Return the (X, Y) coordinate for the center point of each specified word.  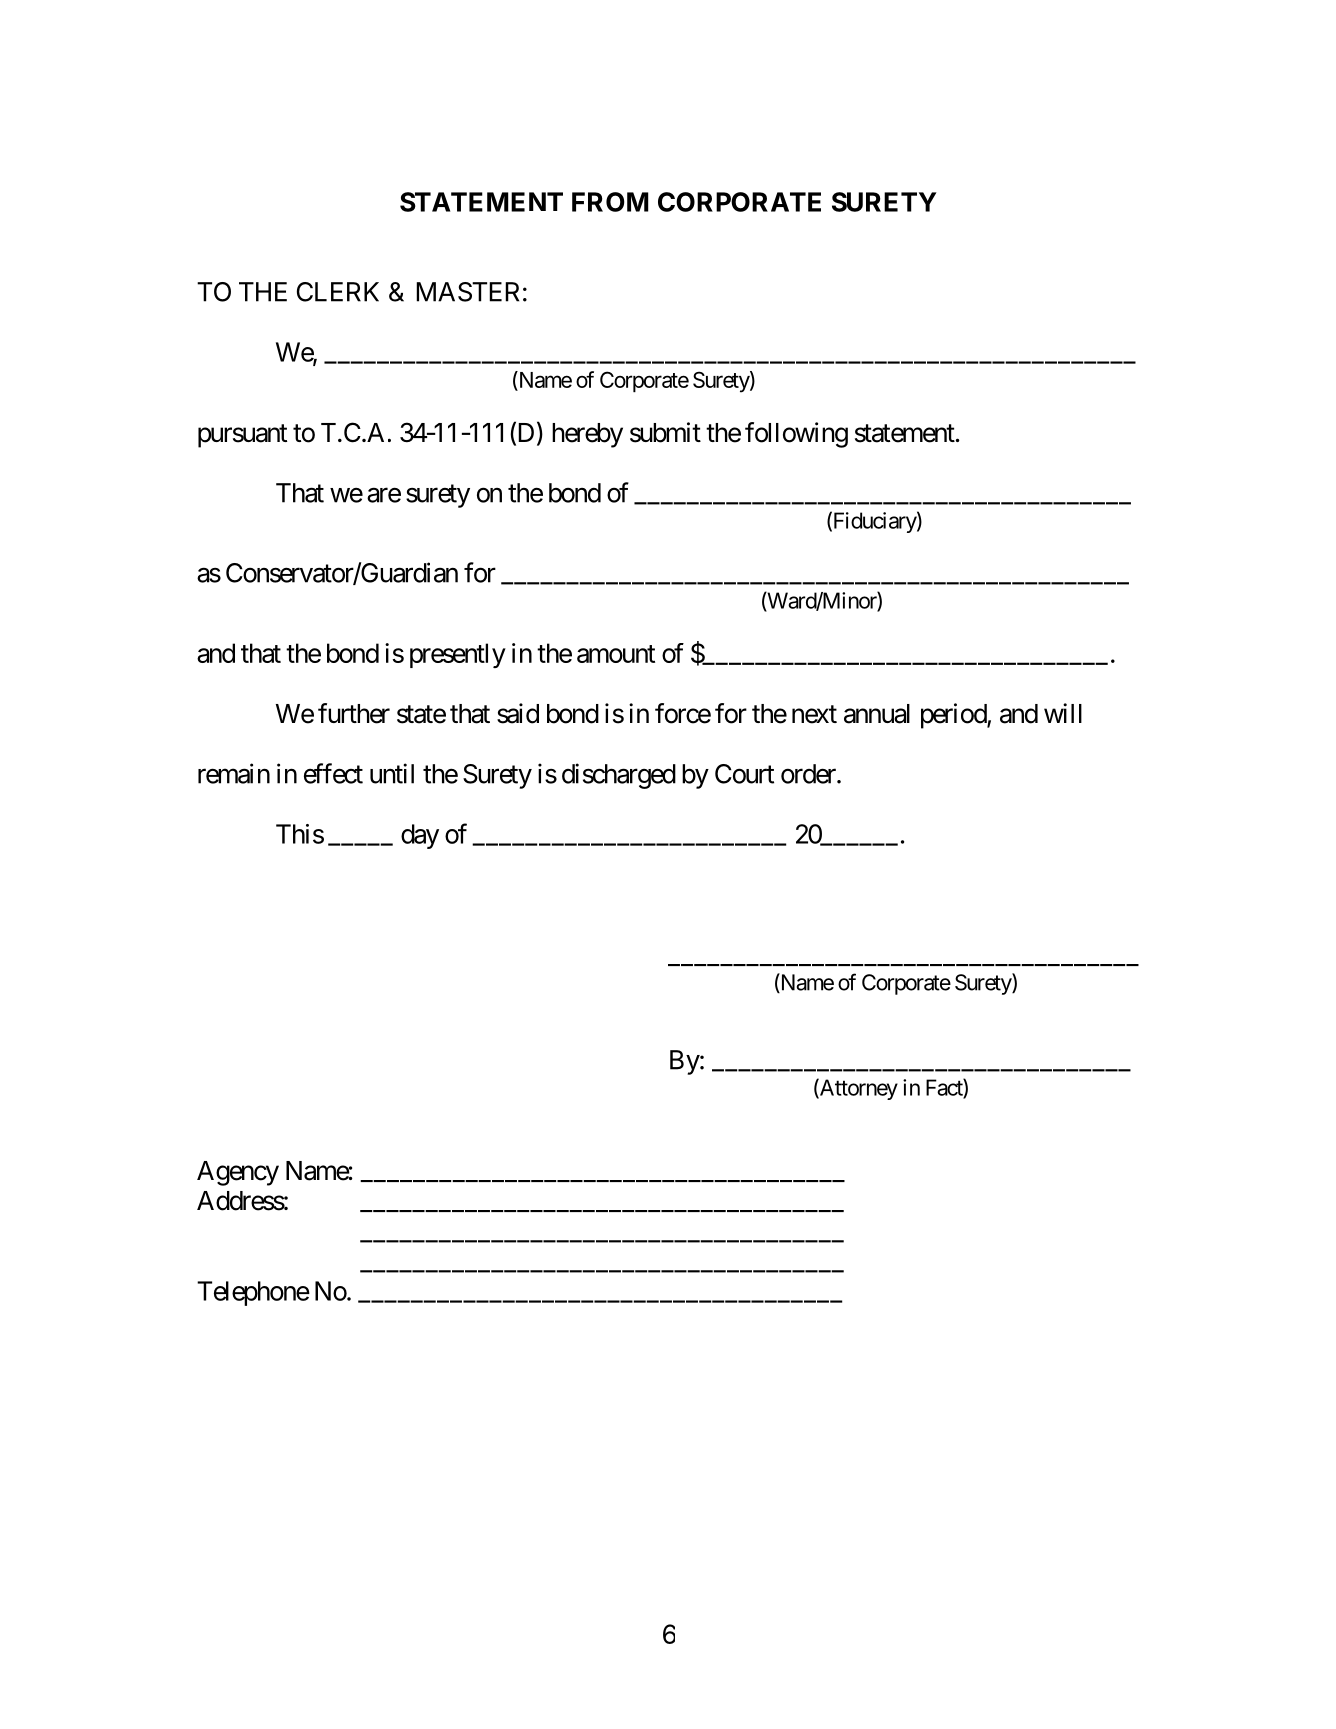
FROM (610, 202)
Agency (238, 1173)
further (354, 713)
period (954, 716)
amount (616, 654)
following (796, 435)
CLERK (338, 292)
